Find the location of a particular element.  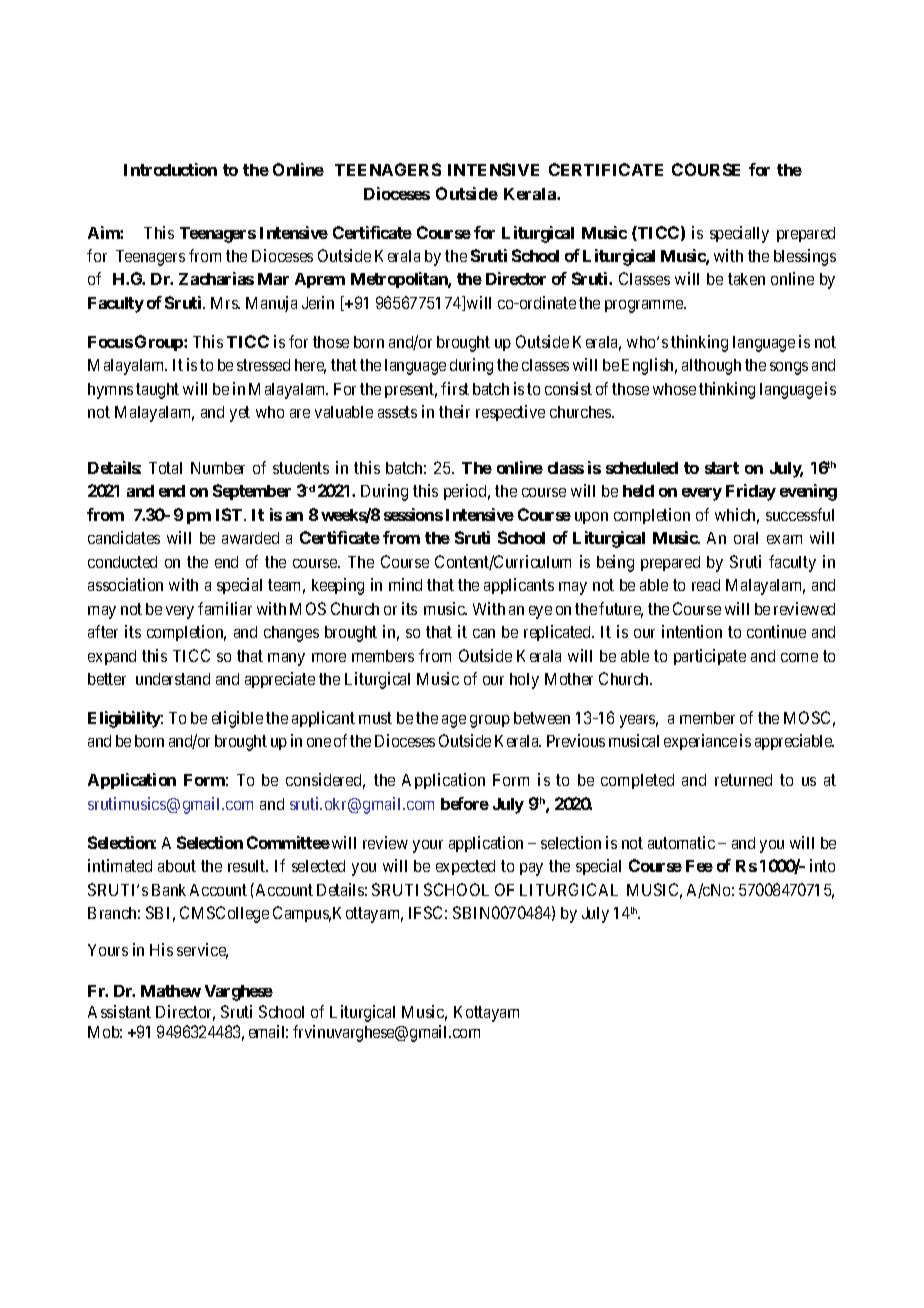

Introduction is located at coordinates (170, 169).
